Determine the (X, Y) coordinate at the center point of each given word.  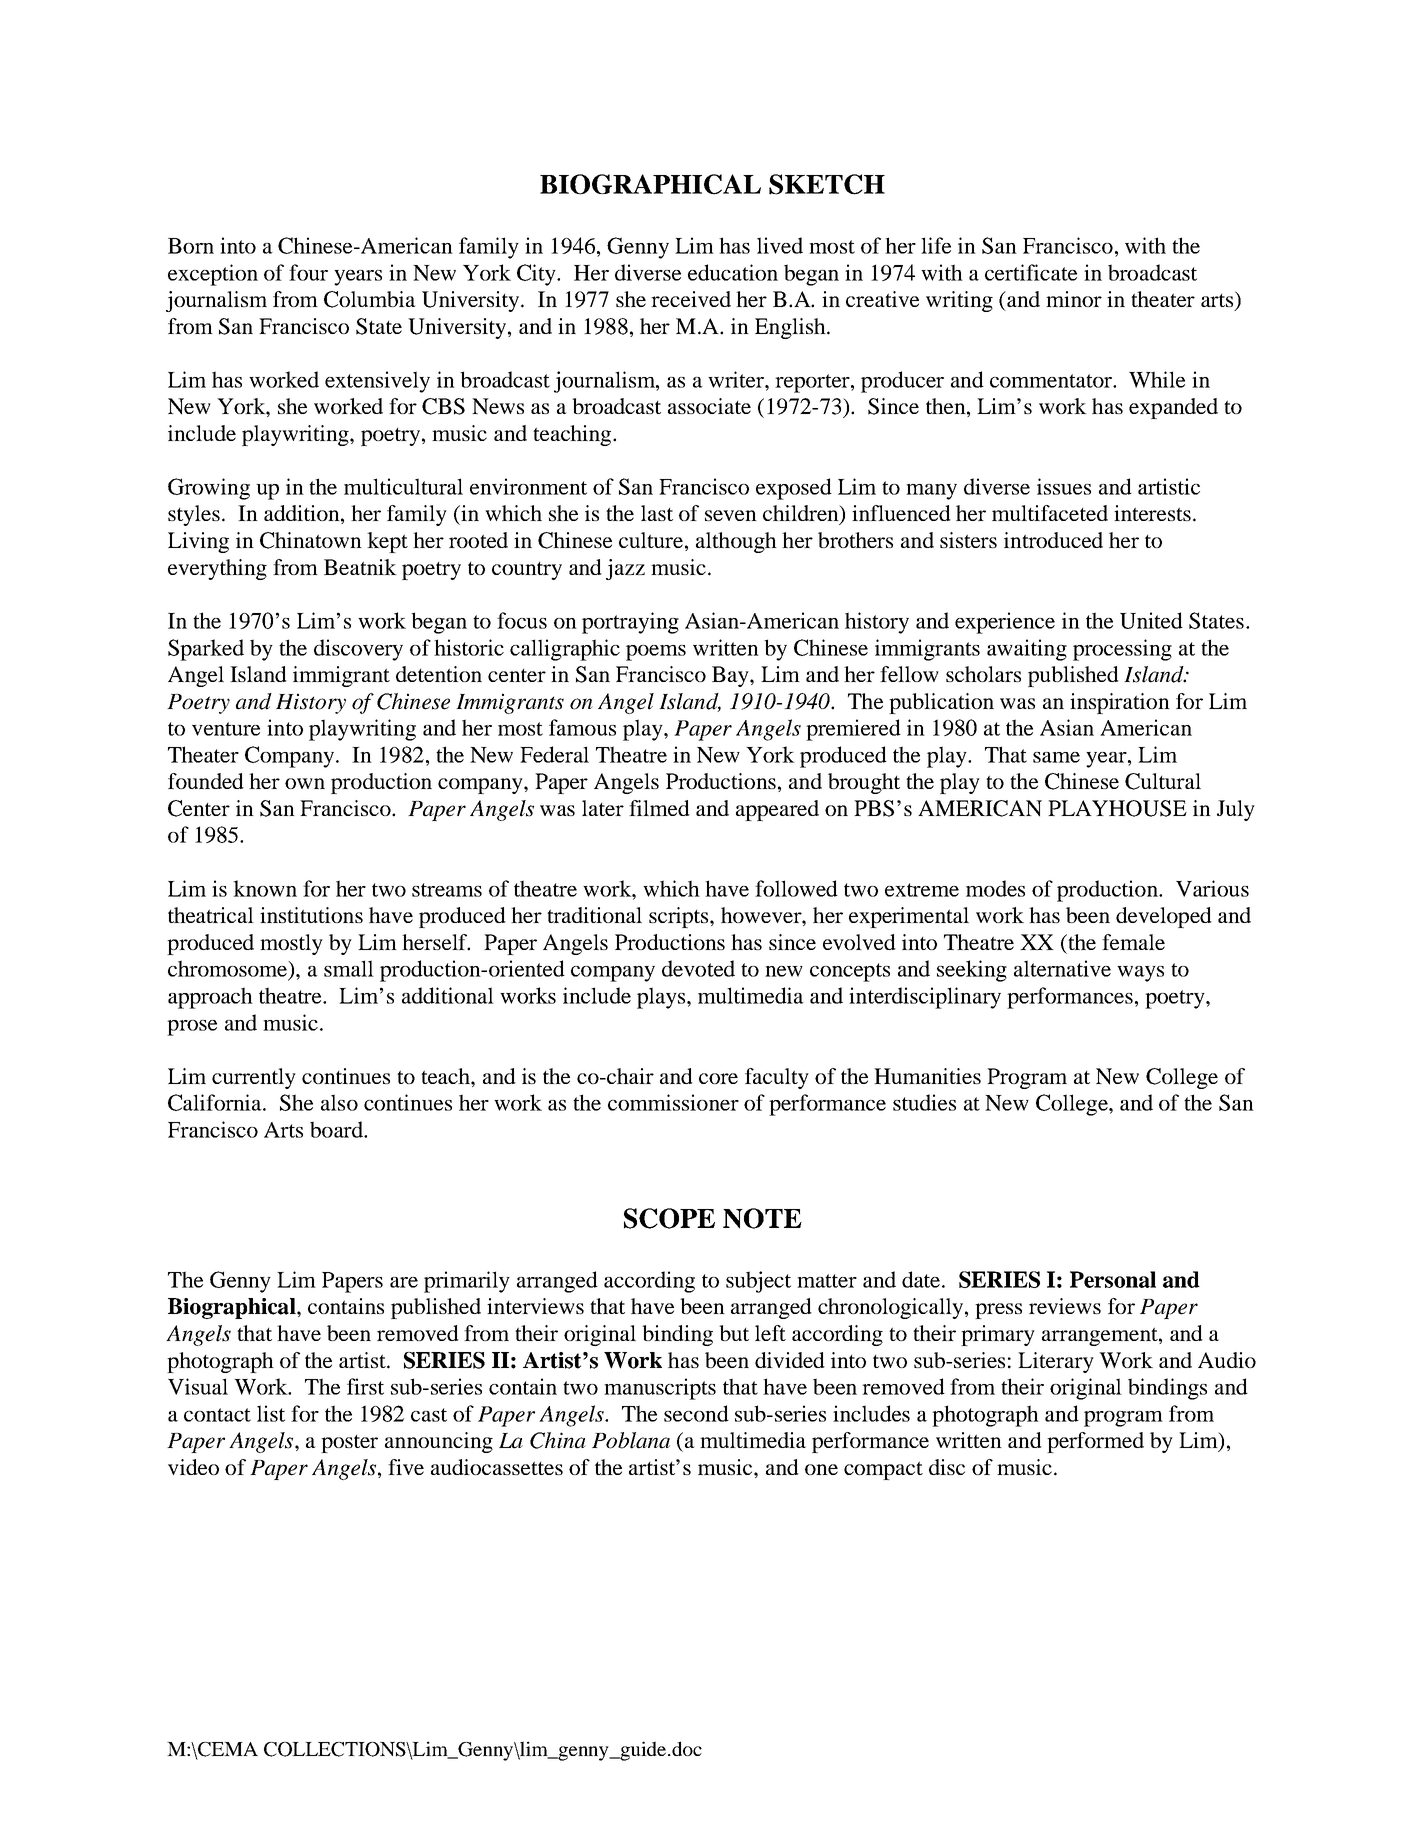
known (265, 888)
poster (349, 1444)
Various (1212, 888)
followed (796, 888)
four (308, 272)
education (733, 272)
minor (1074, 299)
